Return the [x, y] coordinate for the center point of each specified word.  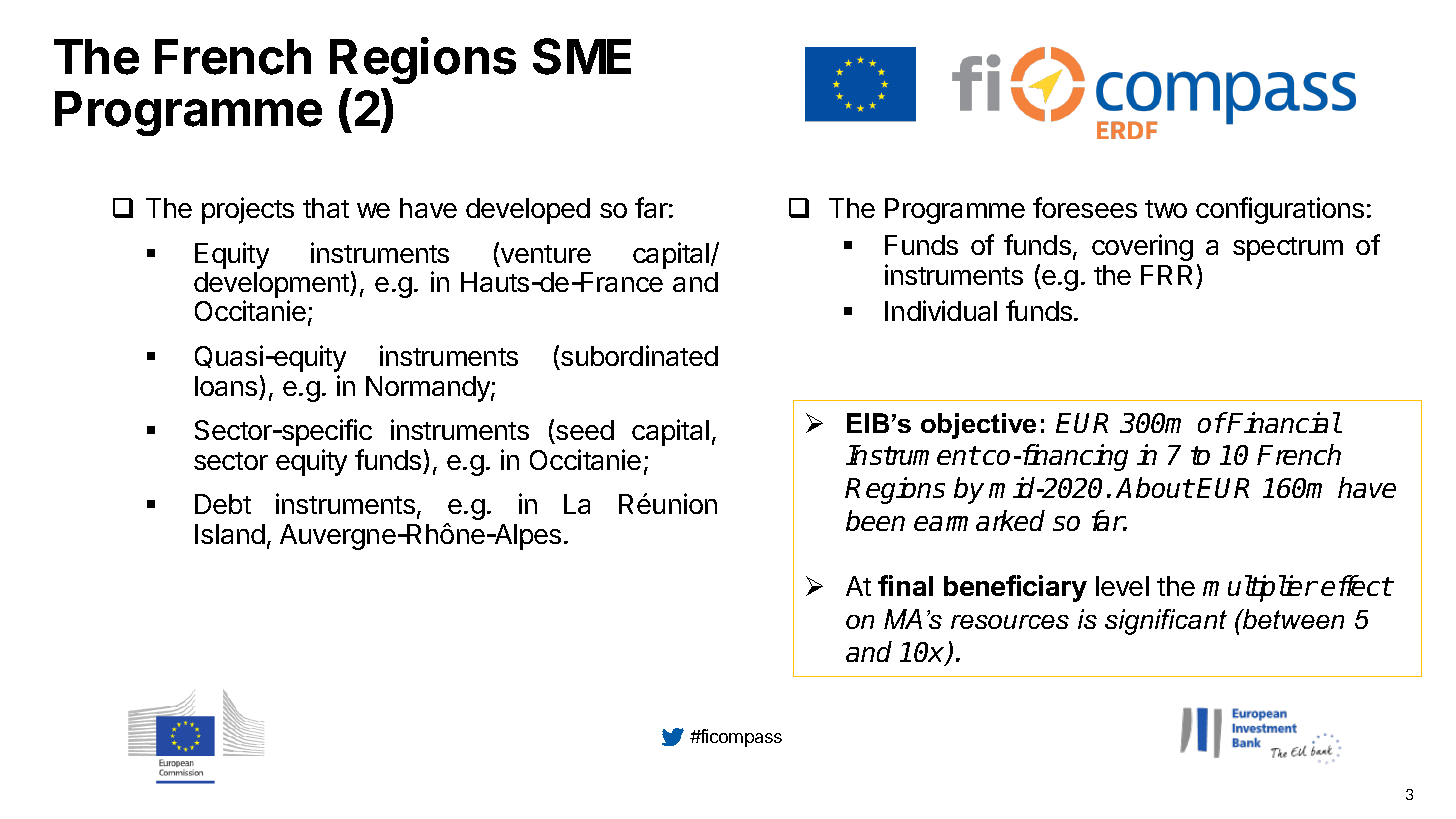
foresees [1085, 207]
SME [582, 56]
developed [528, 211]
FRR [1166, 275]
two [1166, 209]
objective [978, 426]
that [326, 208]
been [875, 520]
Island [230, 534]
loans [226, 386]
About [1154, 487]
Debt [223, 504]
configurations [1280, 210]
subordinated [638, 357]
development [272, 286]
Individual [941, 310]
